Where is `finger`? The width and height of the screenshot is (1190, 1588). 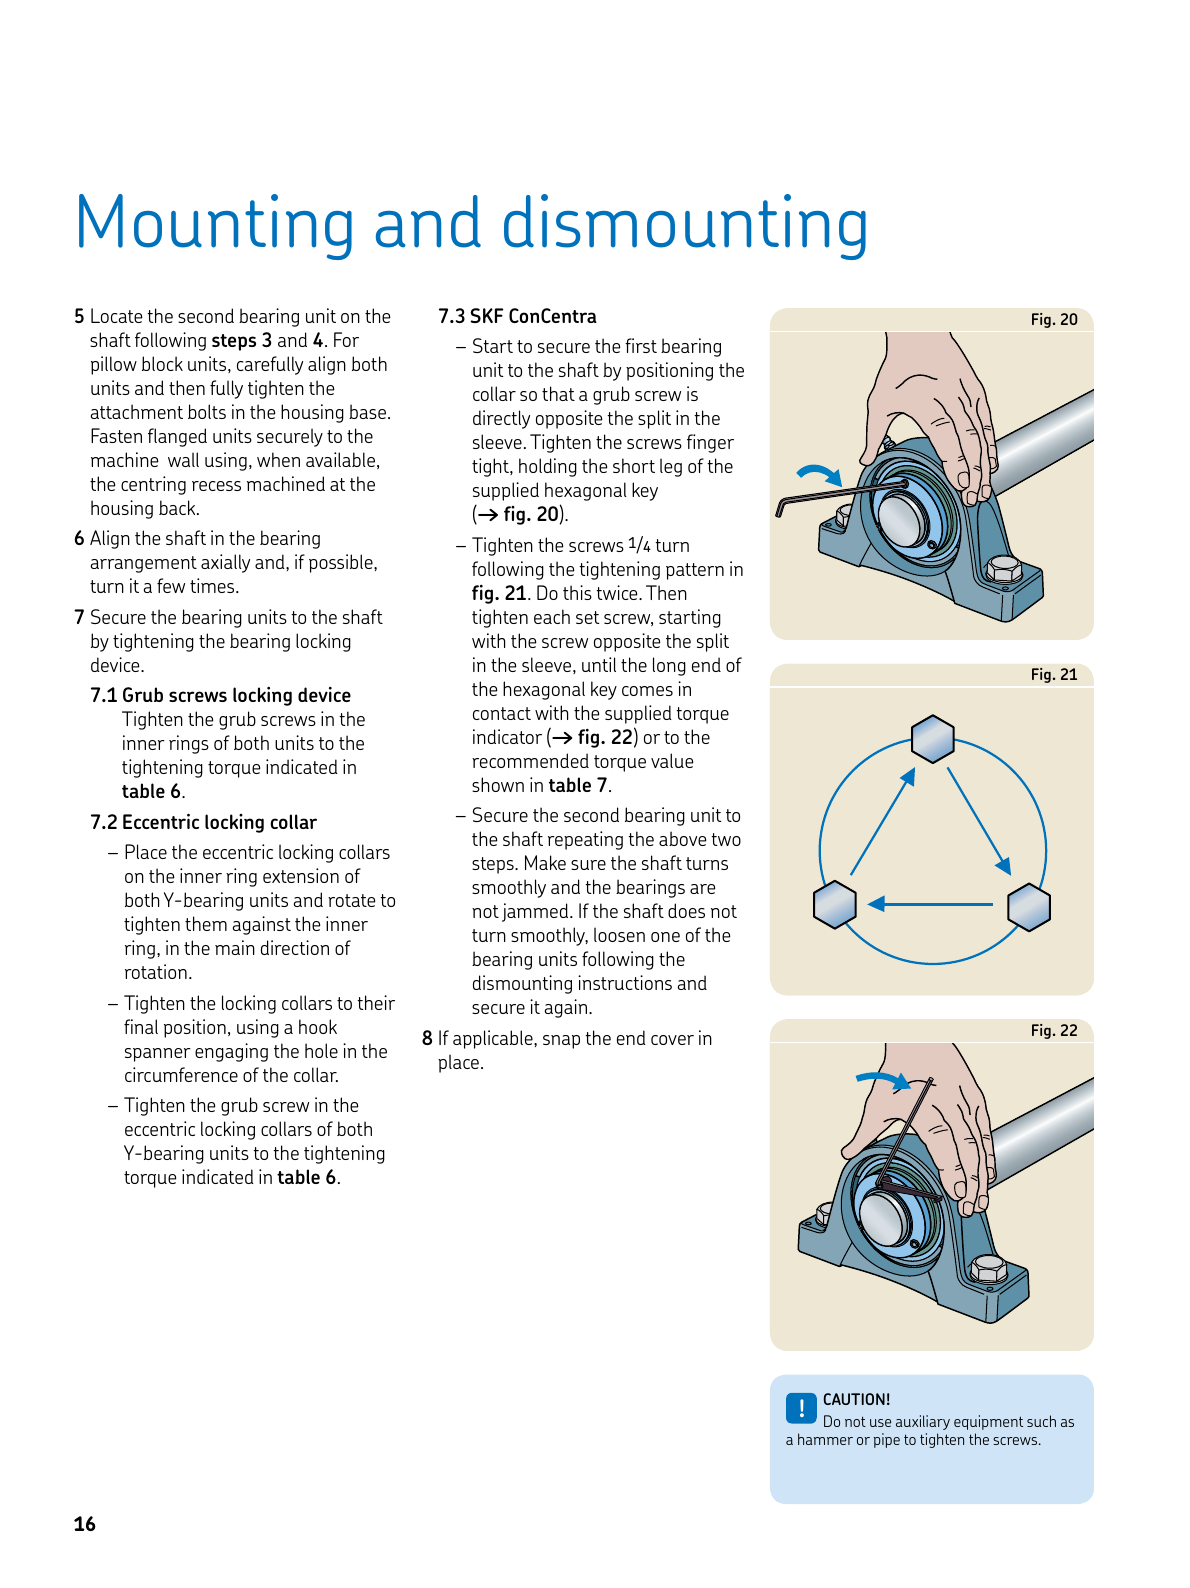
finger is located at coordinates (710, 443).
